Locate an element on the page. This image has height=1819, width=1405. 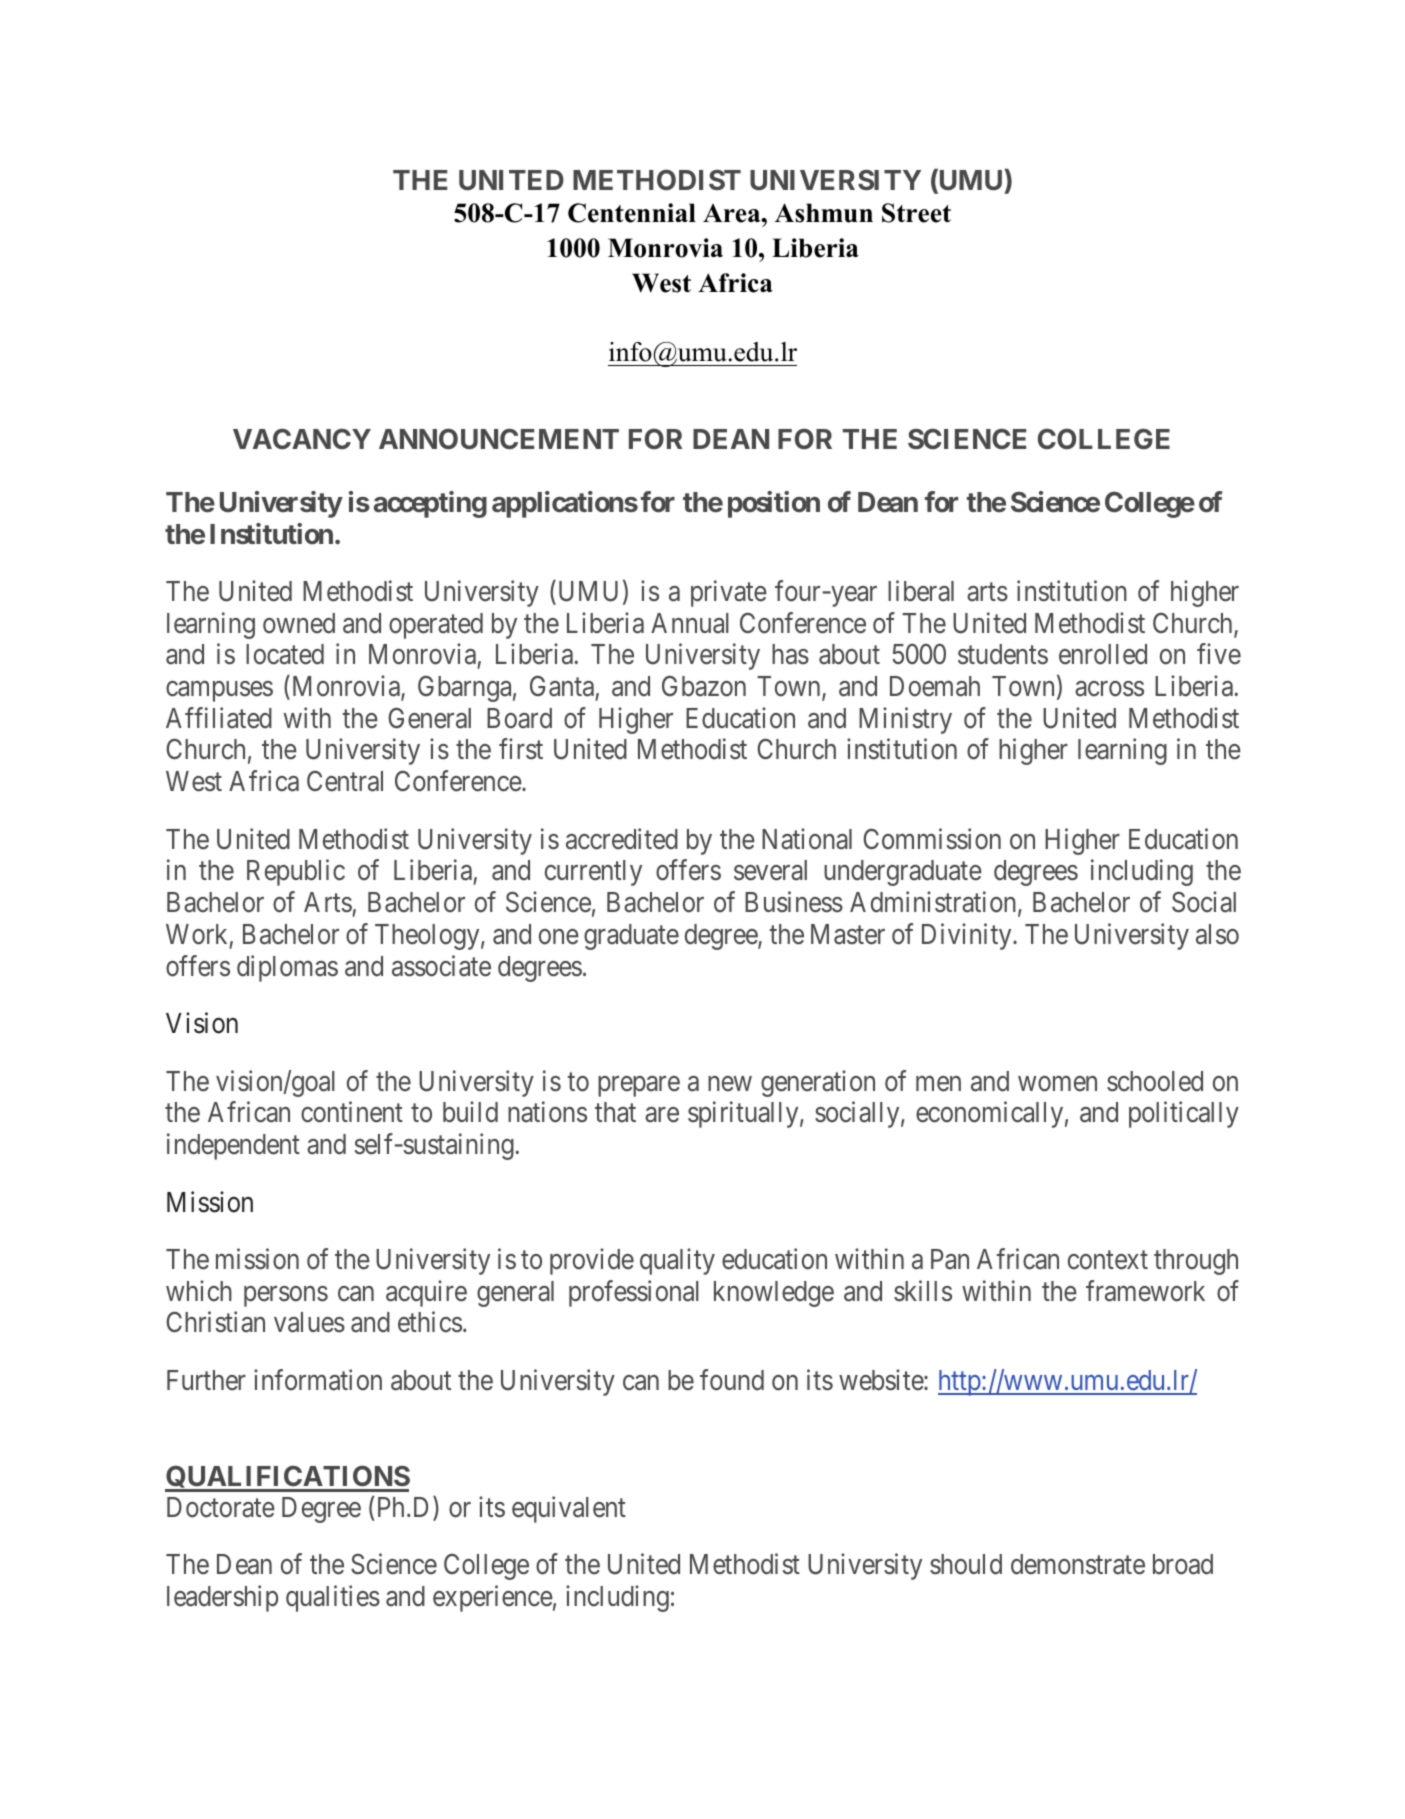
VACANCY is located at coordinates (302, 438).
